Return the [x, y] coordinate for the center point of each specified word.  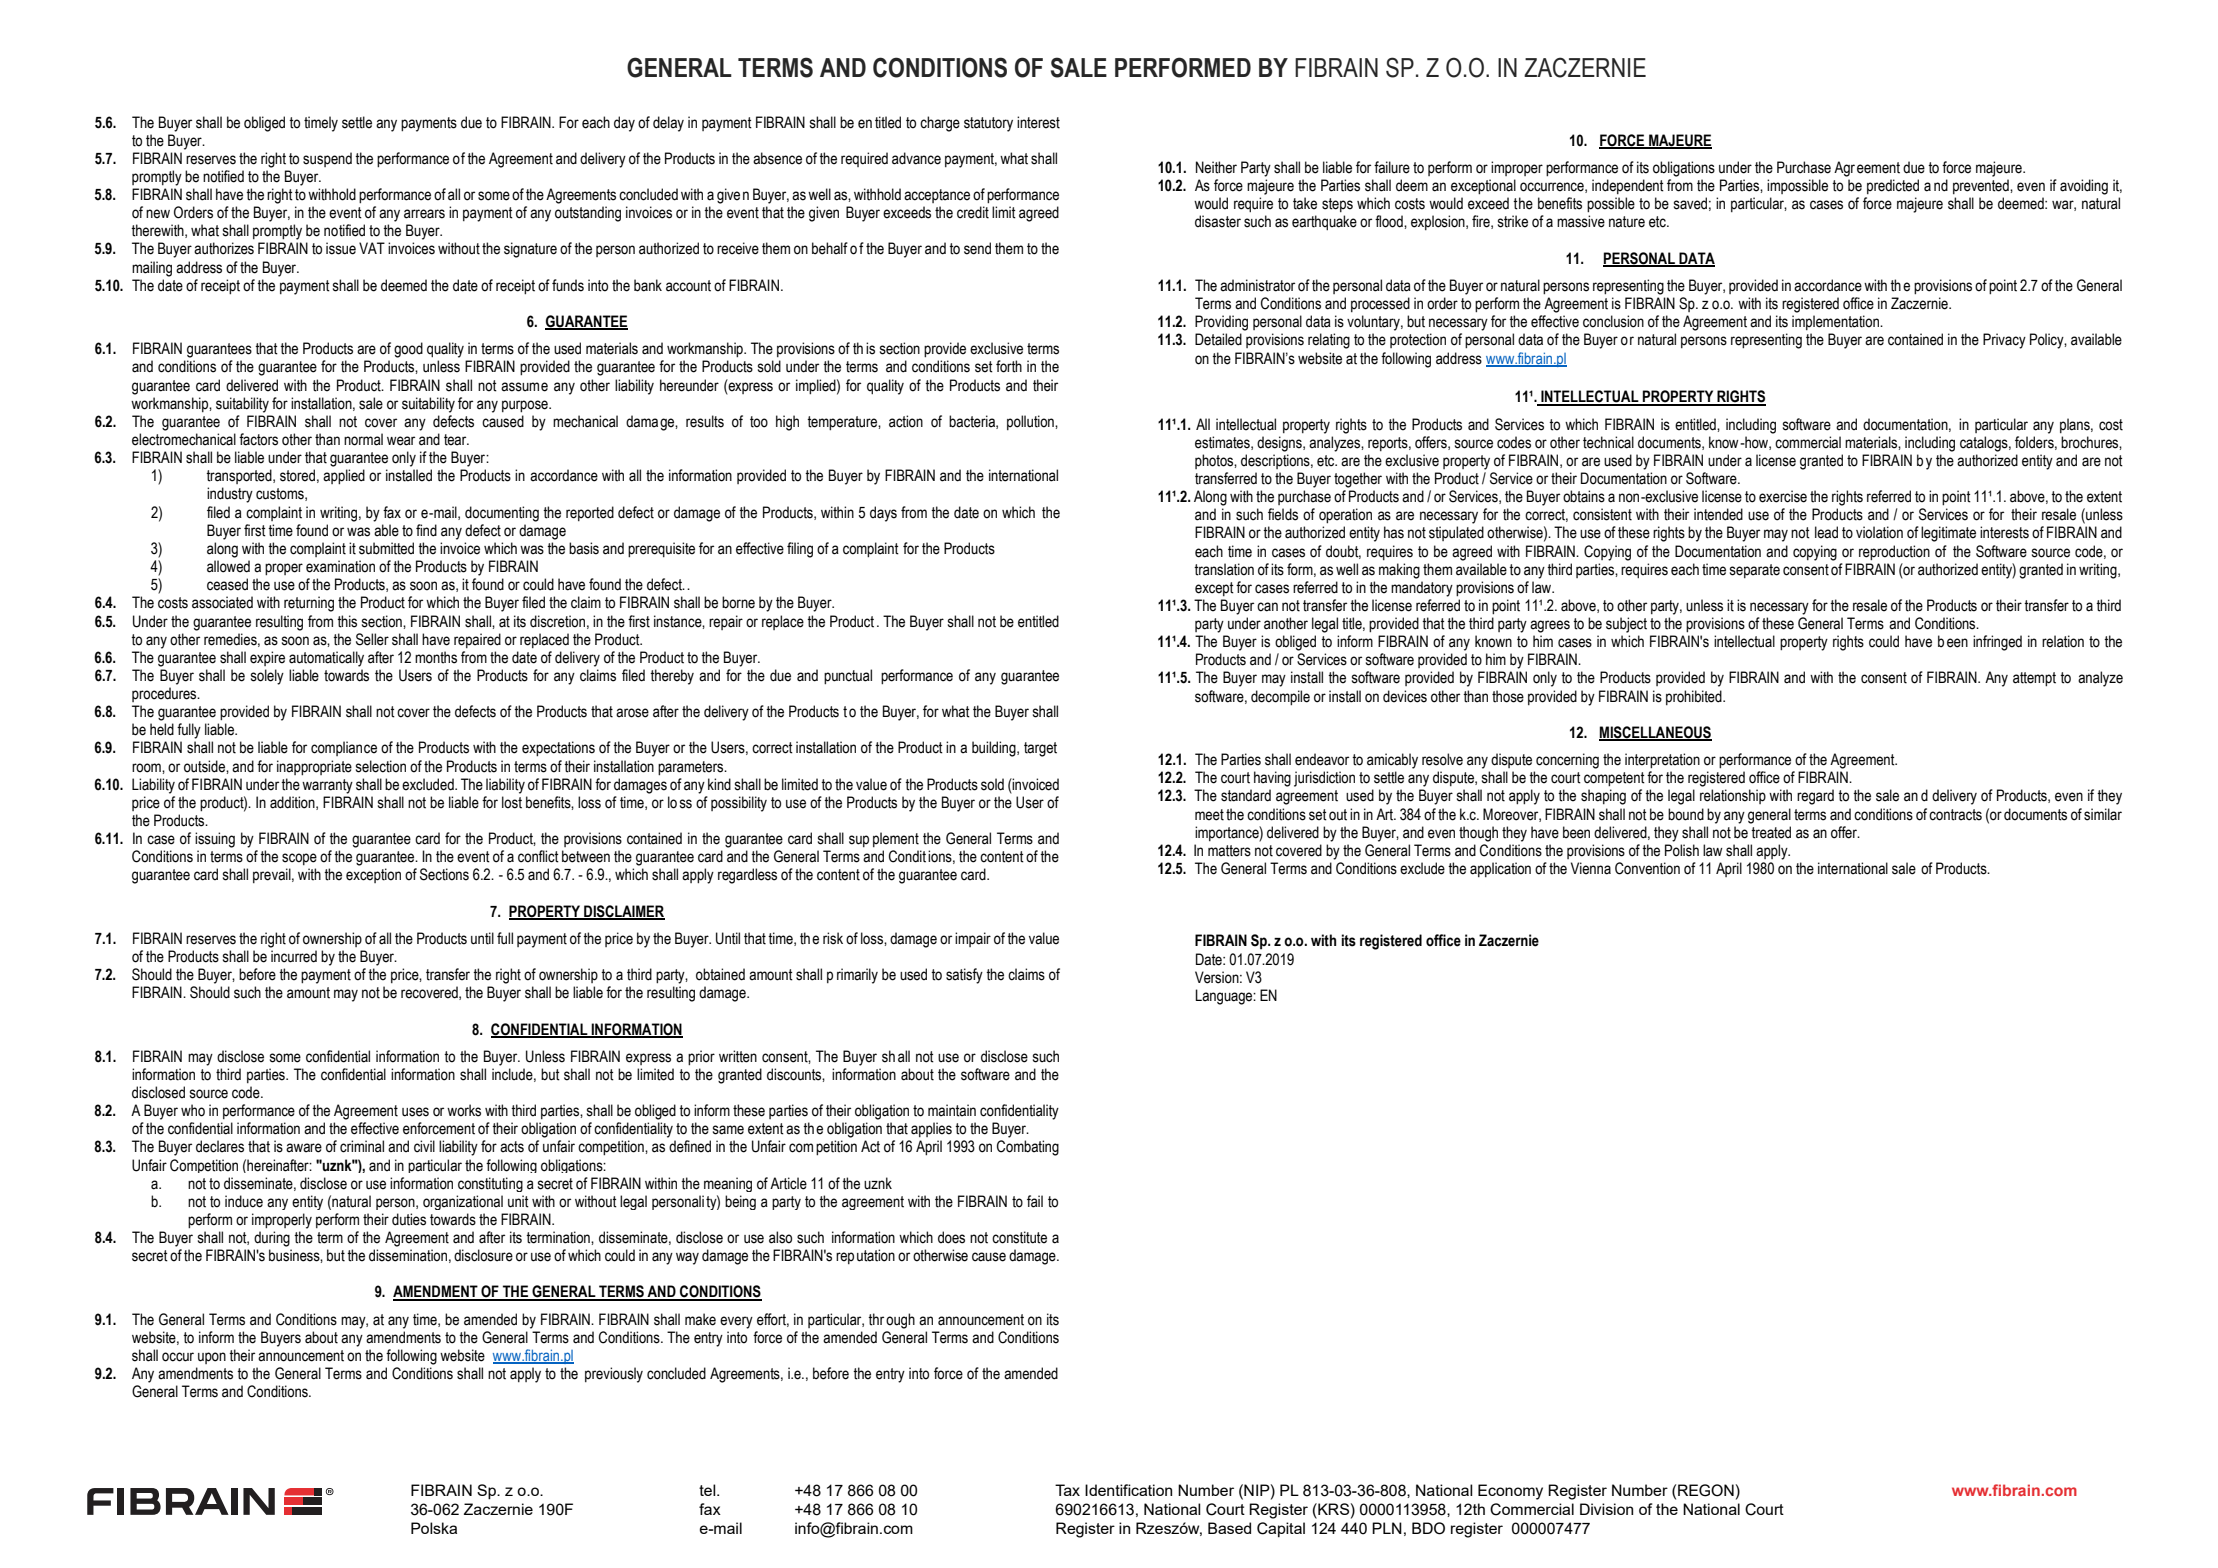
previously [614, 1375]
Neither [1216, 167]
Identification [1128, 1490]
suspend [327, 159]
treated [1771, 832]
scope [299, 859]
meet [1209, 815]
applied [344, 476]
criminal [362, 1146]
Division [1606, 1509]
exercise [1783, 496]
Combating [1028, 1148]
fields [1283, 514]
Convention [1647, 868]
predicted [1893, 186]
